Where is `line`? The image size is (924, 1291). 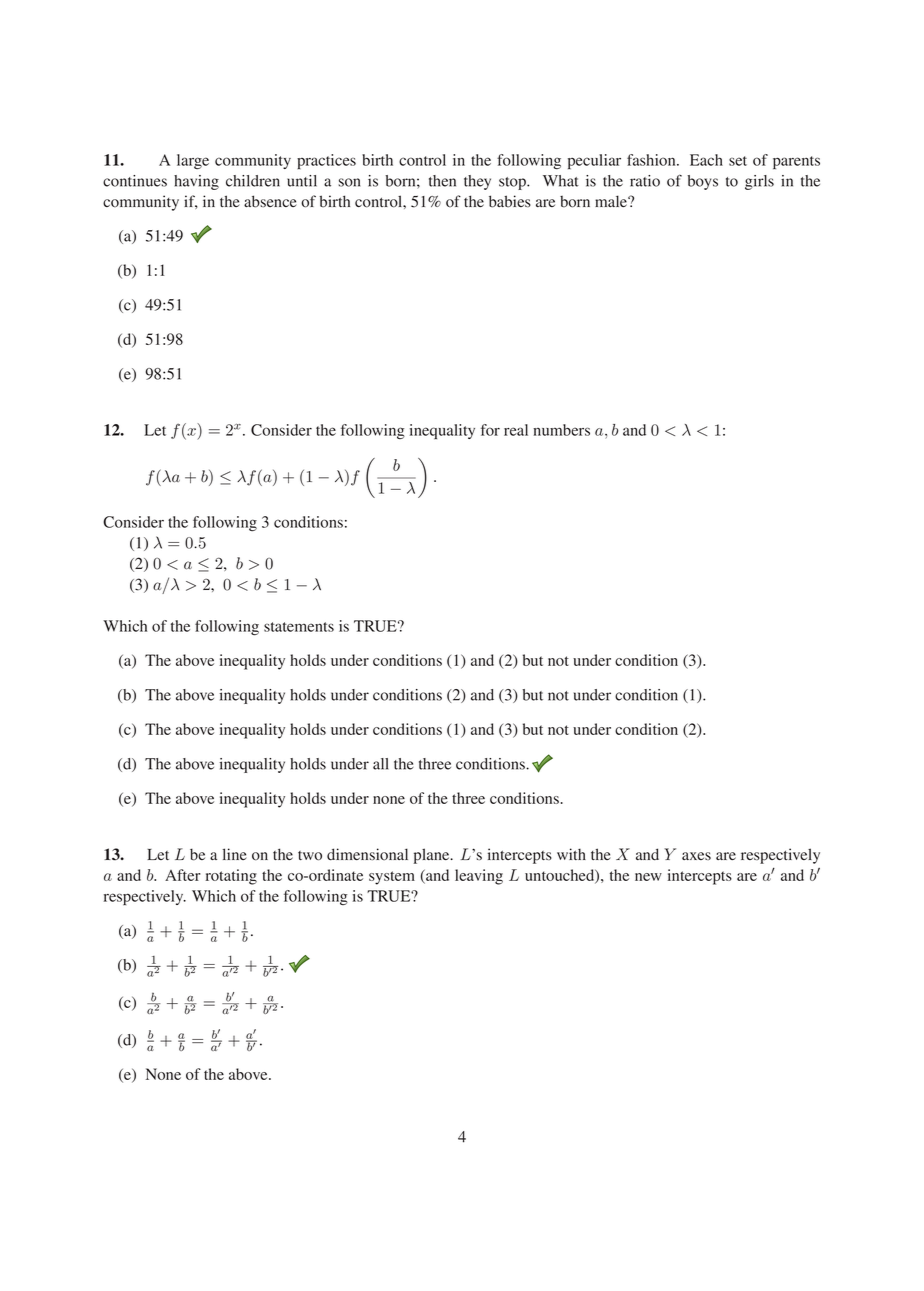
line is located at coordinates (235, 854).
